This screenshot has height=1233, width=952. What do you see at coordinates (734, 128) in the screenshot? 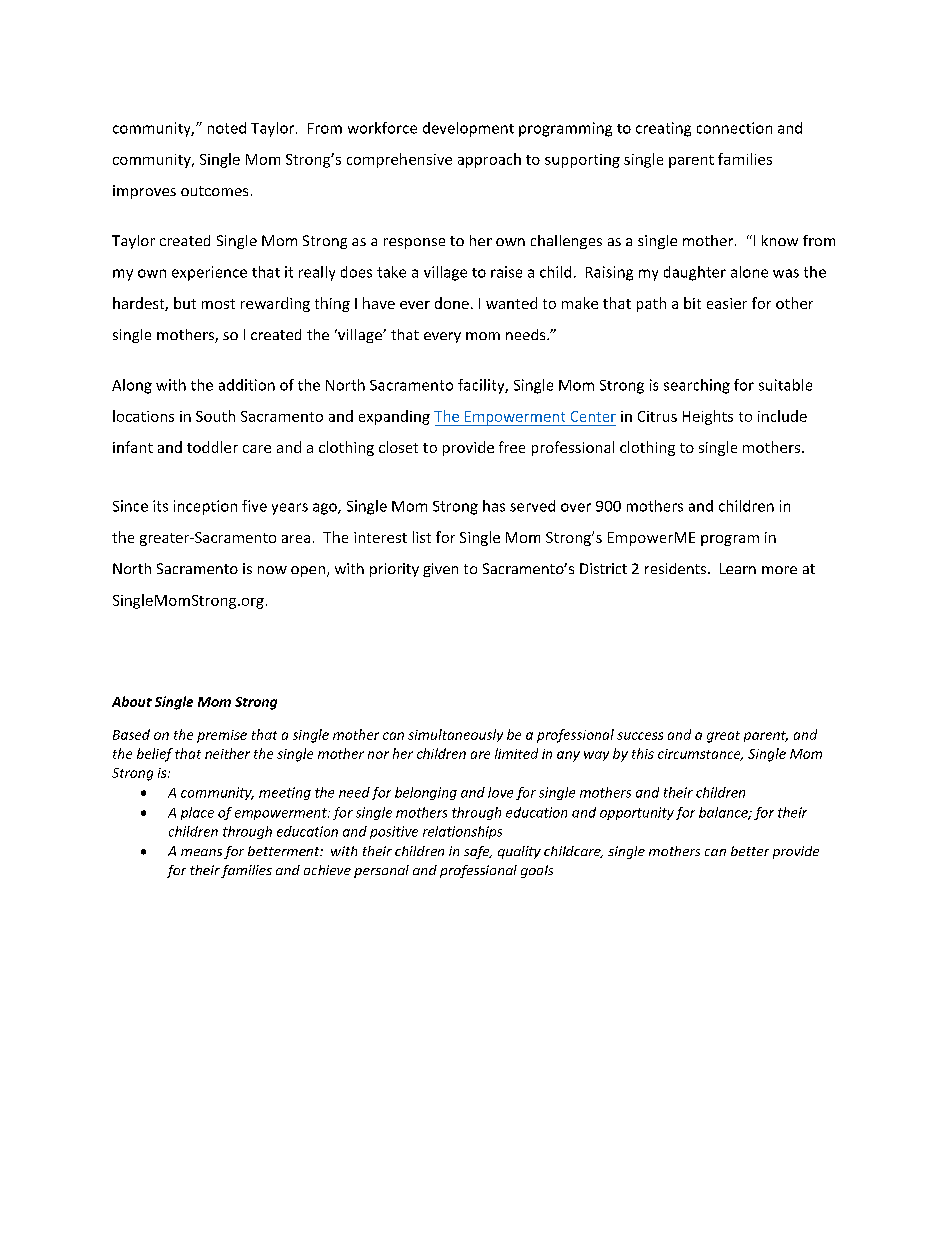
I see `connection` at bounding box center [734, 128].
